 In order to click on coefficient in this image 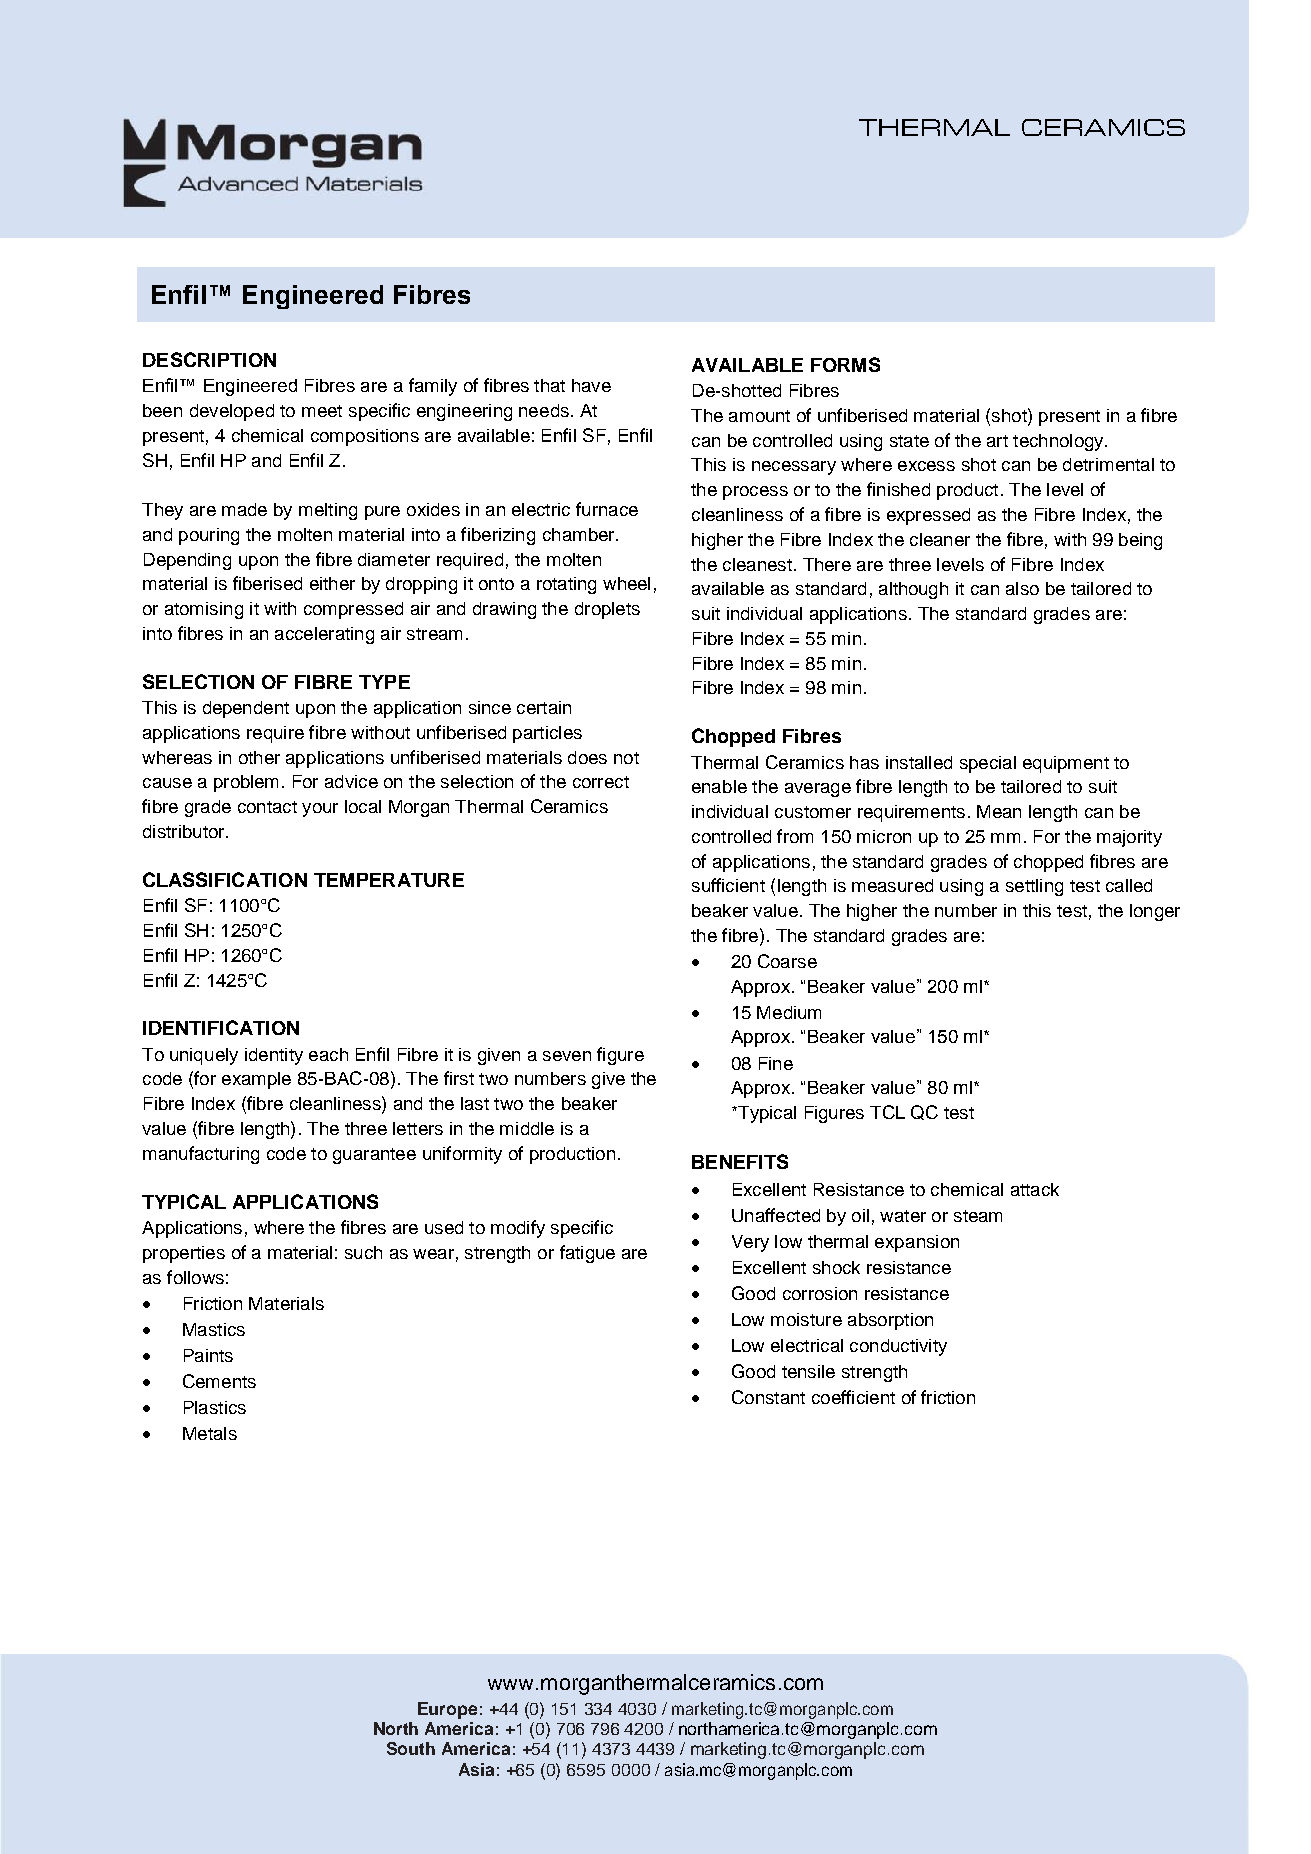, I will do `click(853, 1397)`.
